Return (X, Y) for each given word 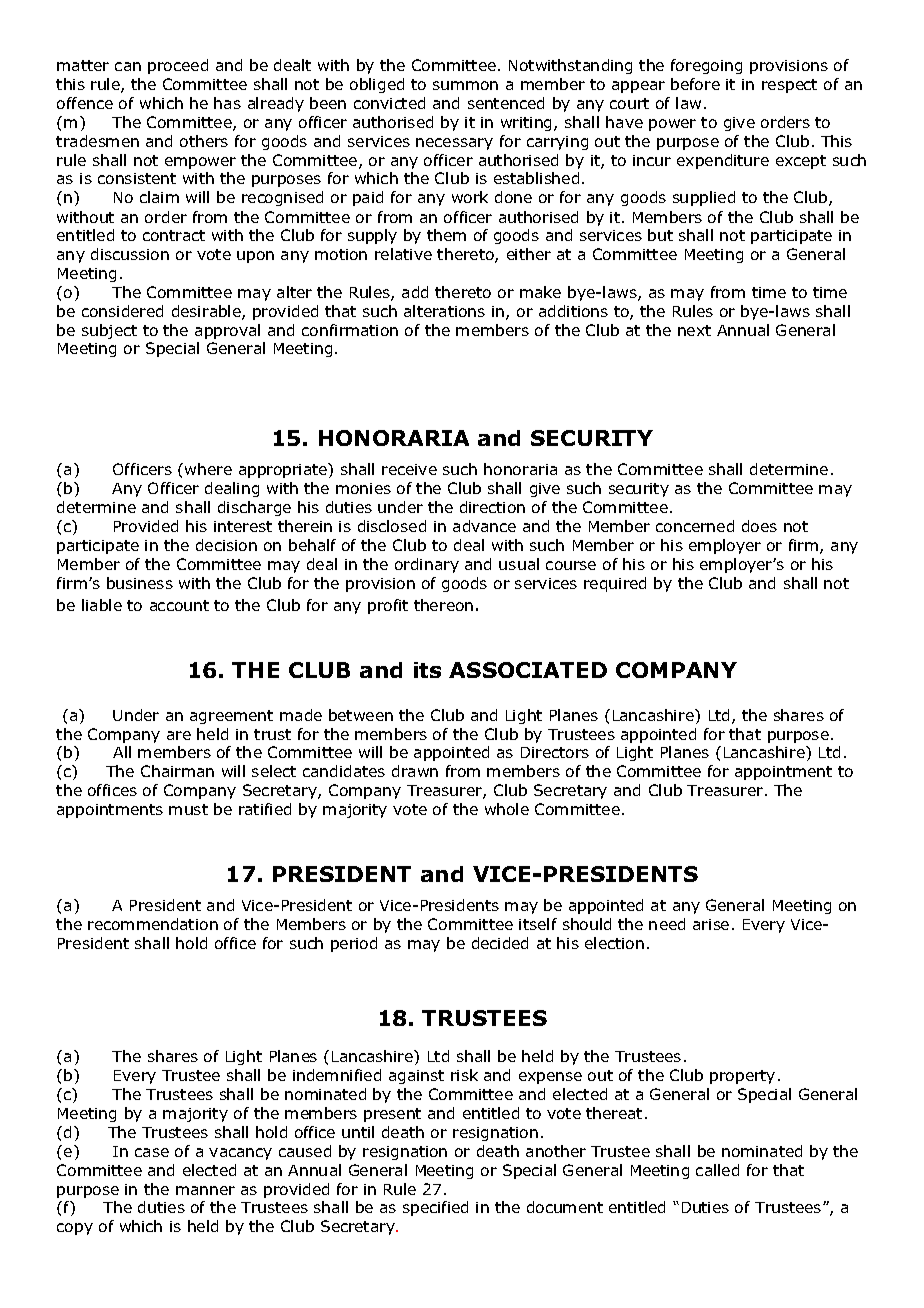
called (717, 1170)
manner (205, 1190)
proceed (178, 66)
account (179, 605)
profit (388, 606)
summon (465, 85)
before (695, 84)
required (615, 584)
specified (435, 1208)
